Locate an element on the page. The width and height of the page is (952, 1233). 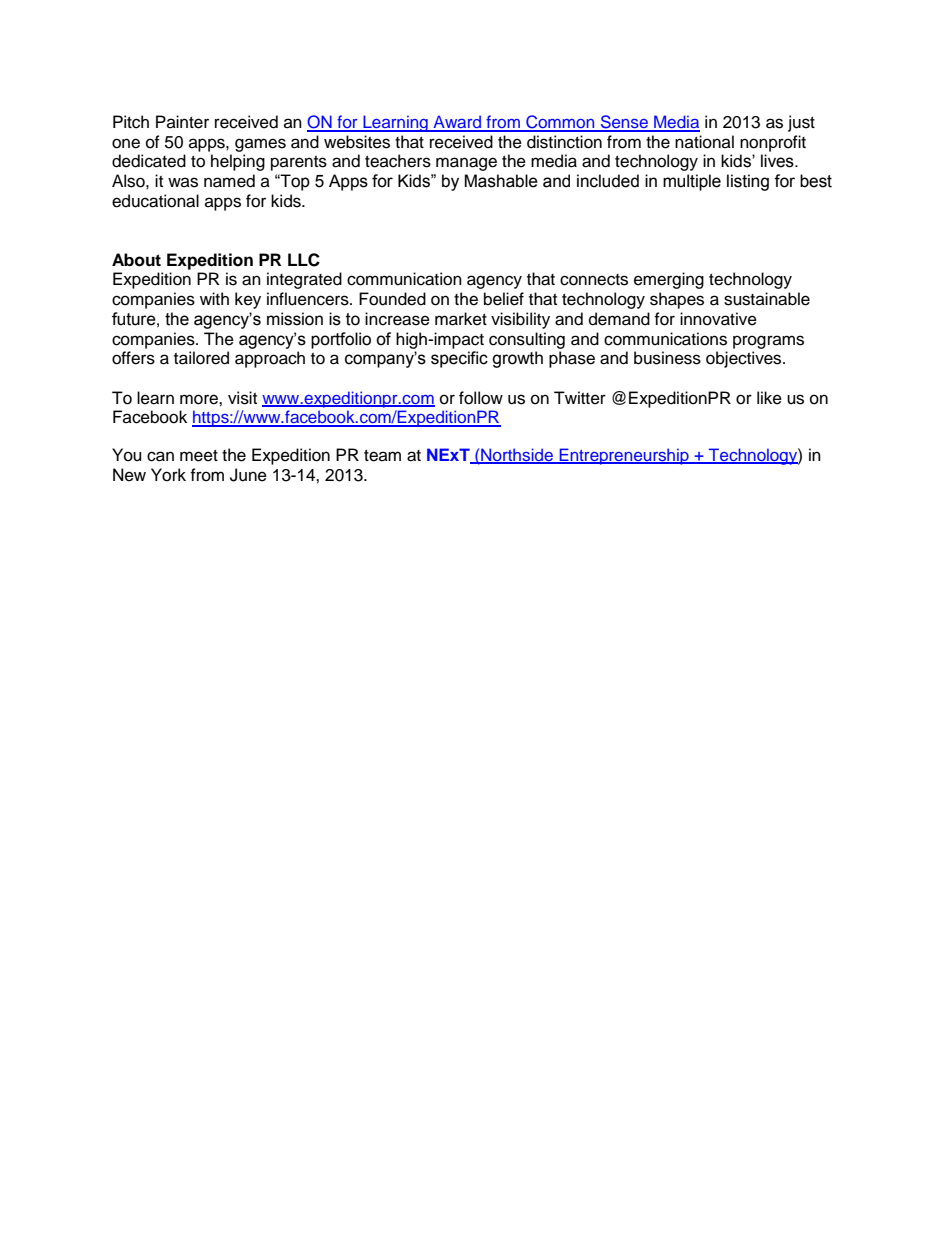
meet is located at coordinates (199, 456).
